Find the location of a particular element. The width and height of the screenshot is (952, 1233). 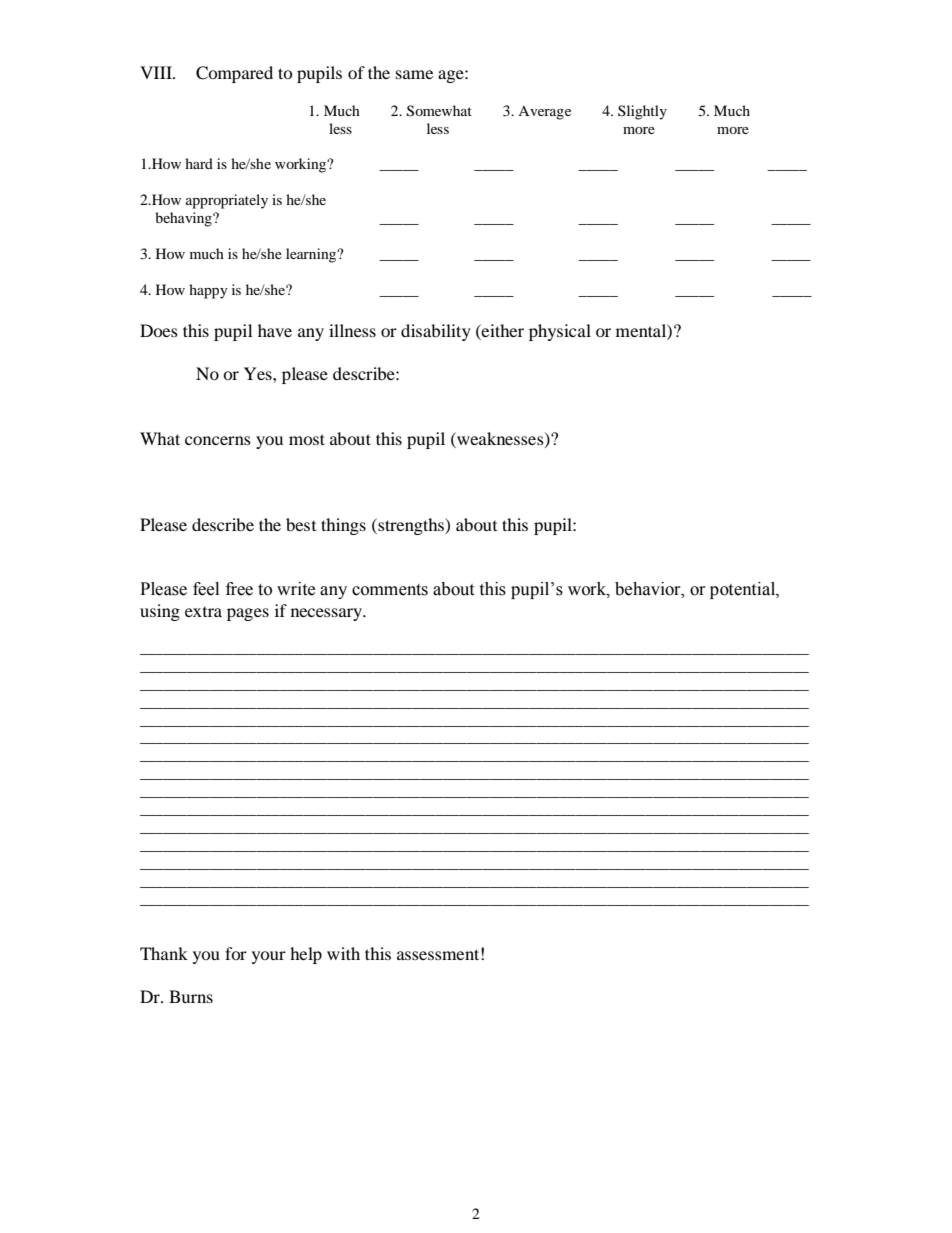

help is located at coordinates (306, 955).
